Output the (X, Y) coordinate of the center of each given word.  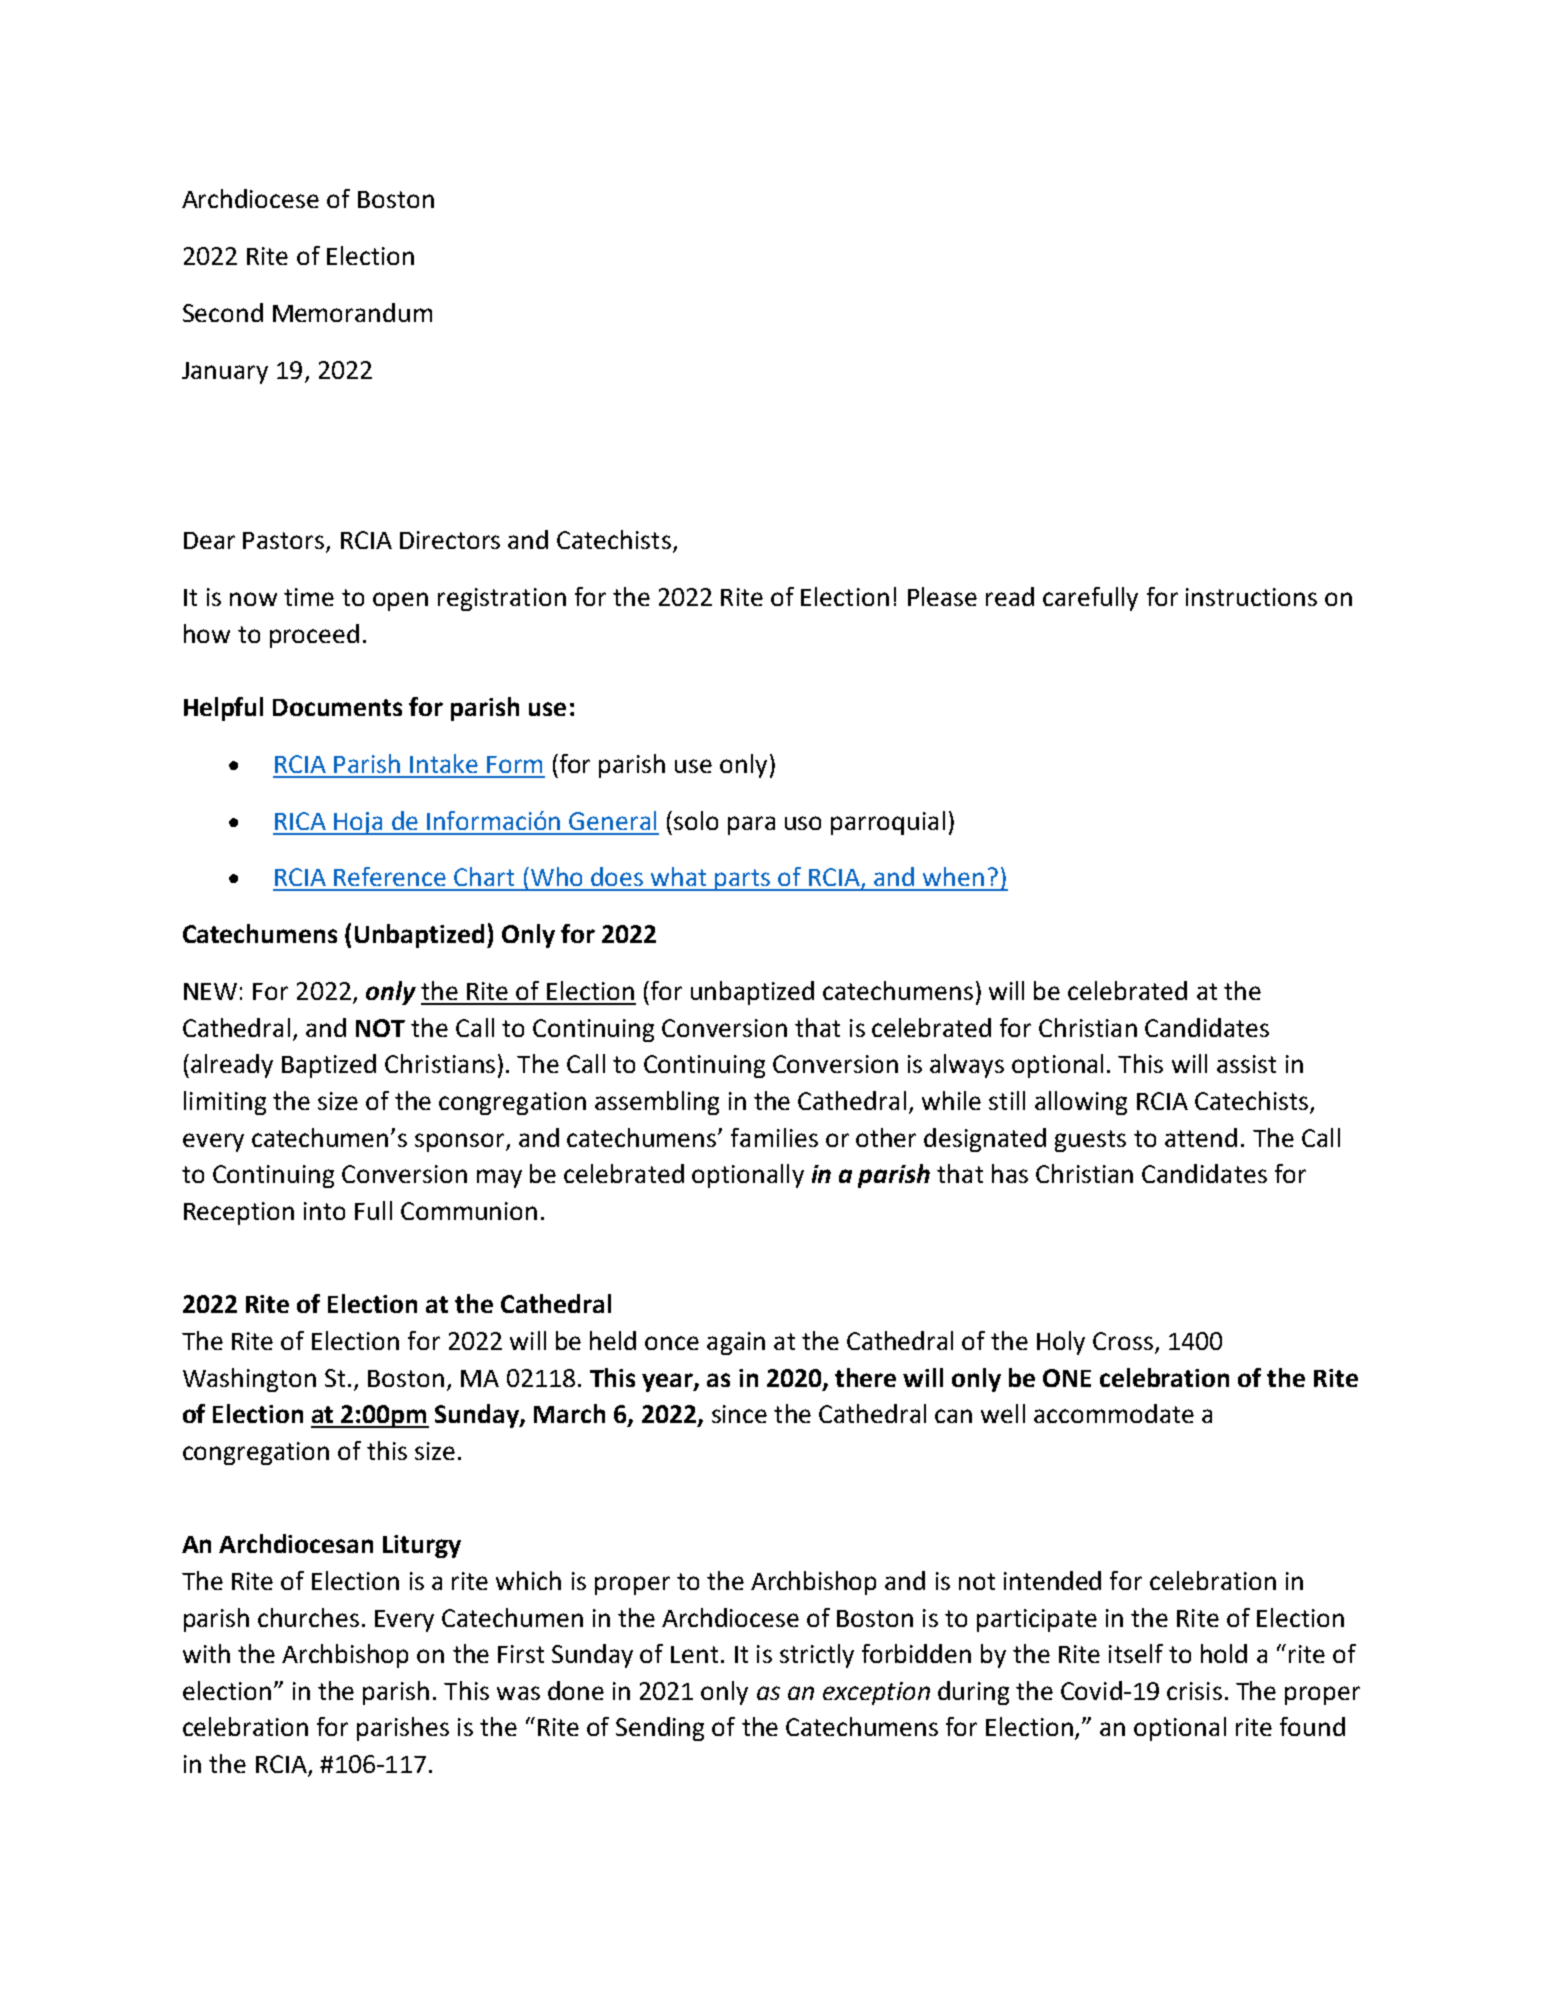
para (751, 825)
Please (942, 596)
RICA (300, 821)
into (324, 1211)
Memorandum (352, 312)
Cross (1123, 1341)
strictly (817, 1656)
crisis (1194, 1691)
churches (308, 1617)
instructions (1251, 597)
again (736, 1343)
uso (803, 823)
